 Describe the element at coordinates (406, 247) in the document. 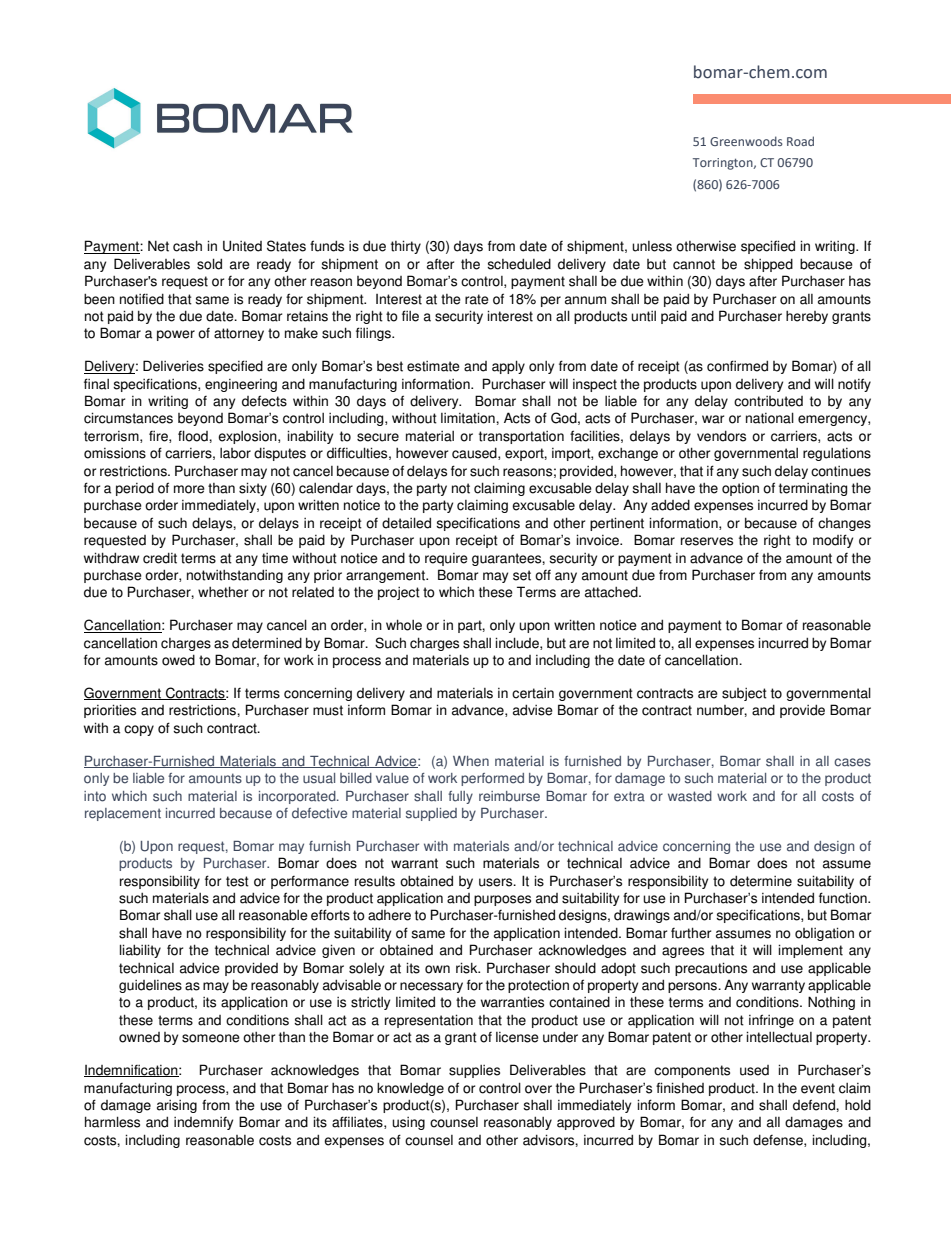

I see `thirty` at that location.
